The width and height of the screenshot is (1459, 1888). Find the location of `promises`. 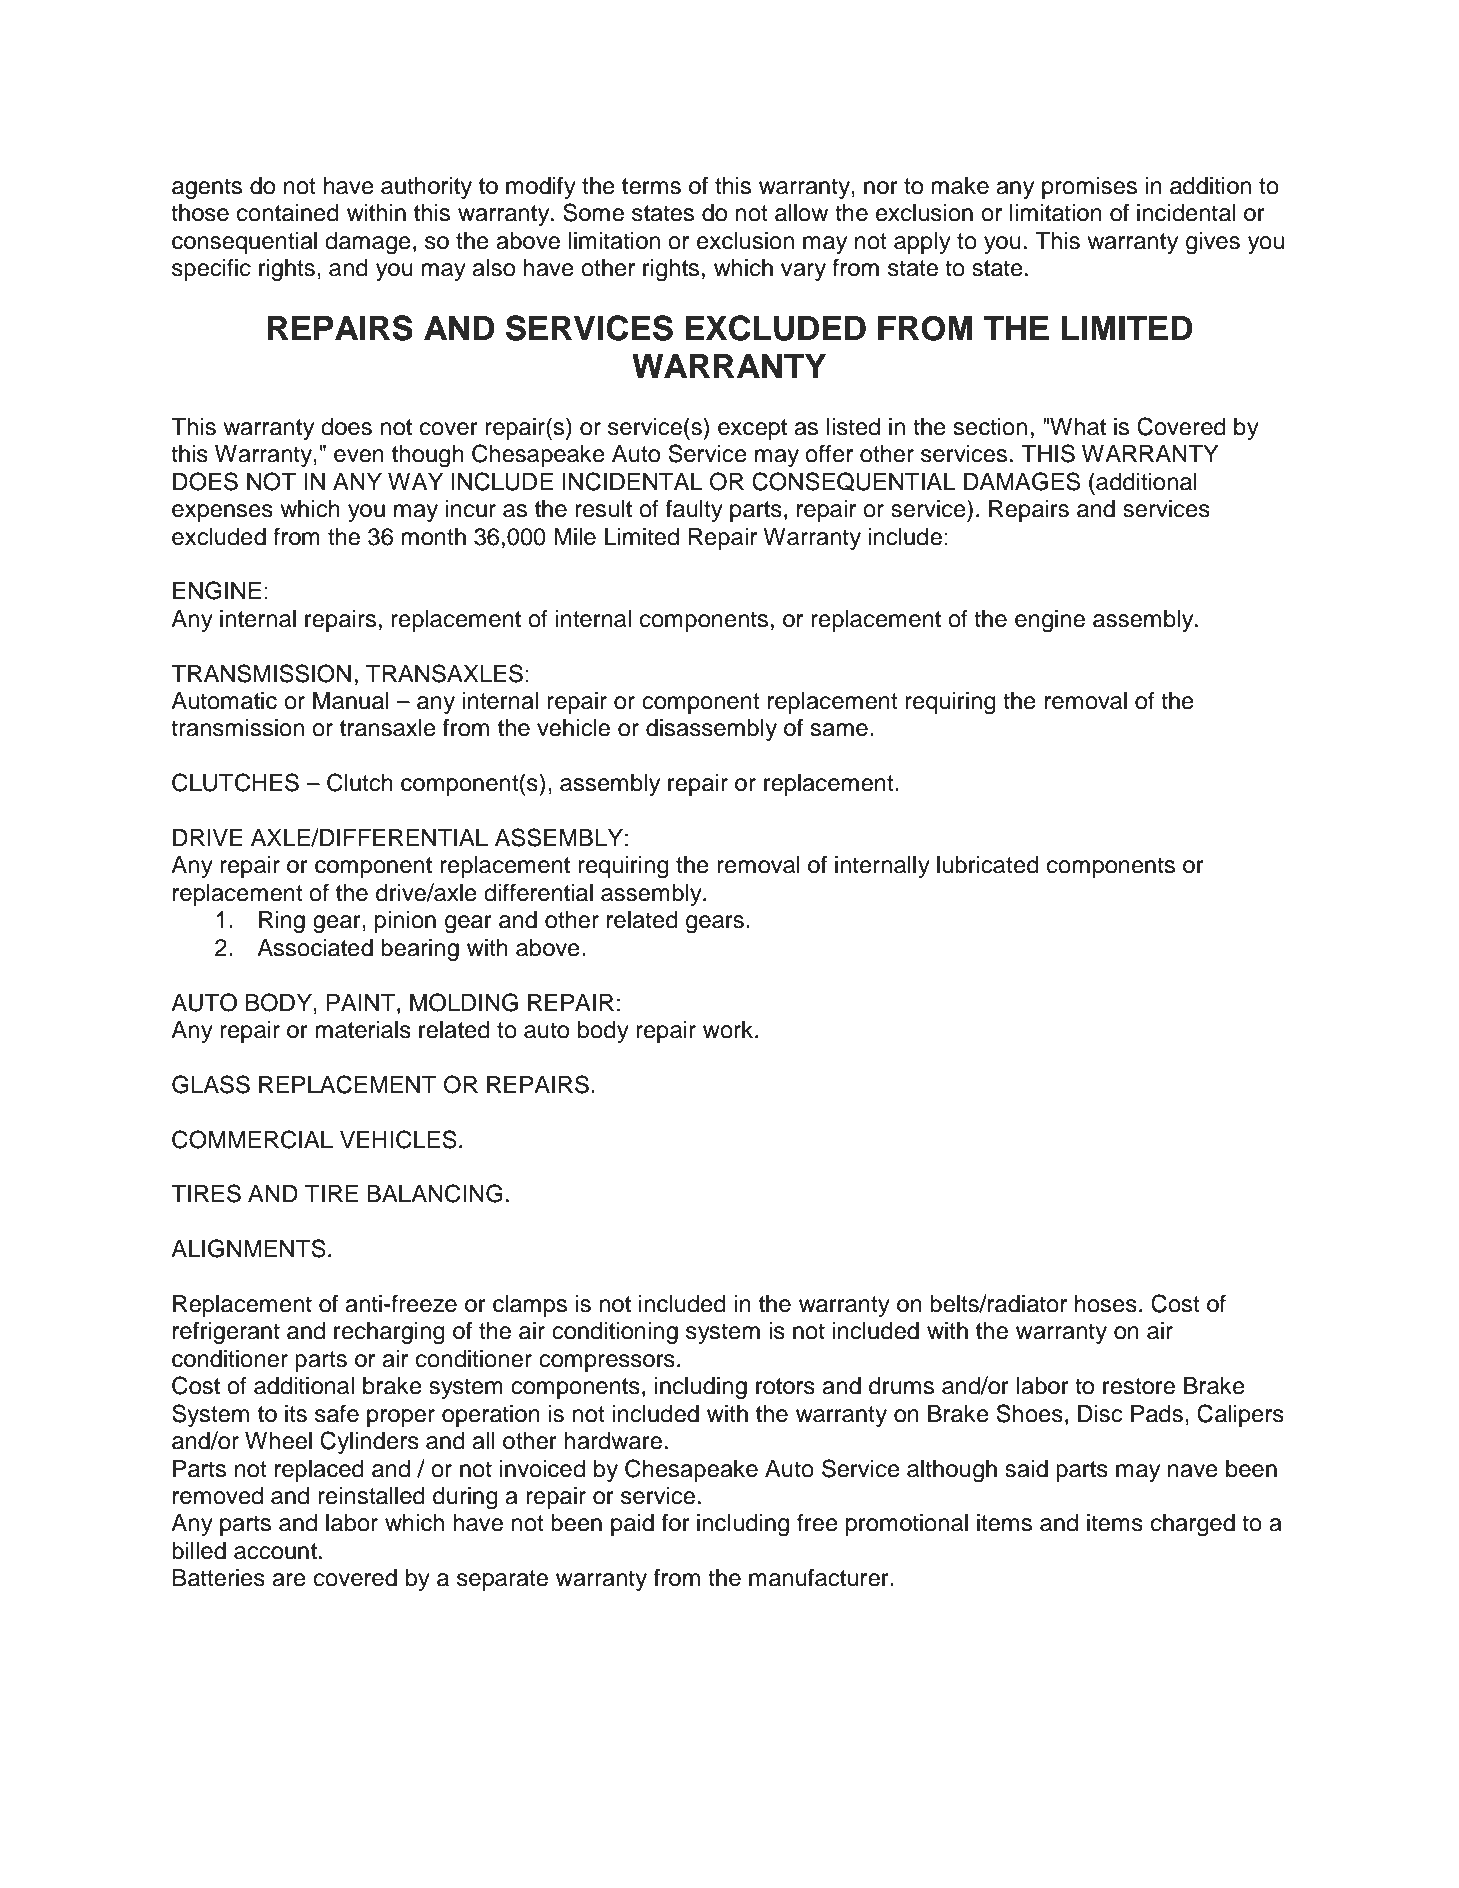

promises is located at coordinates (1089, 188).
